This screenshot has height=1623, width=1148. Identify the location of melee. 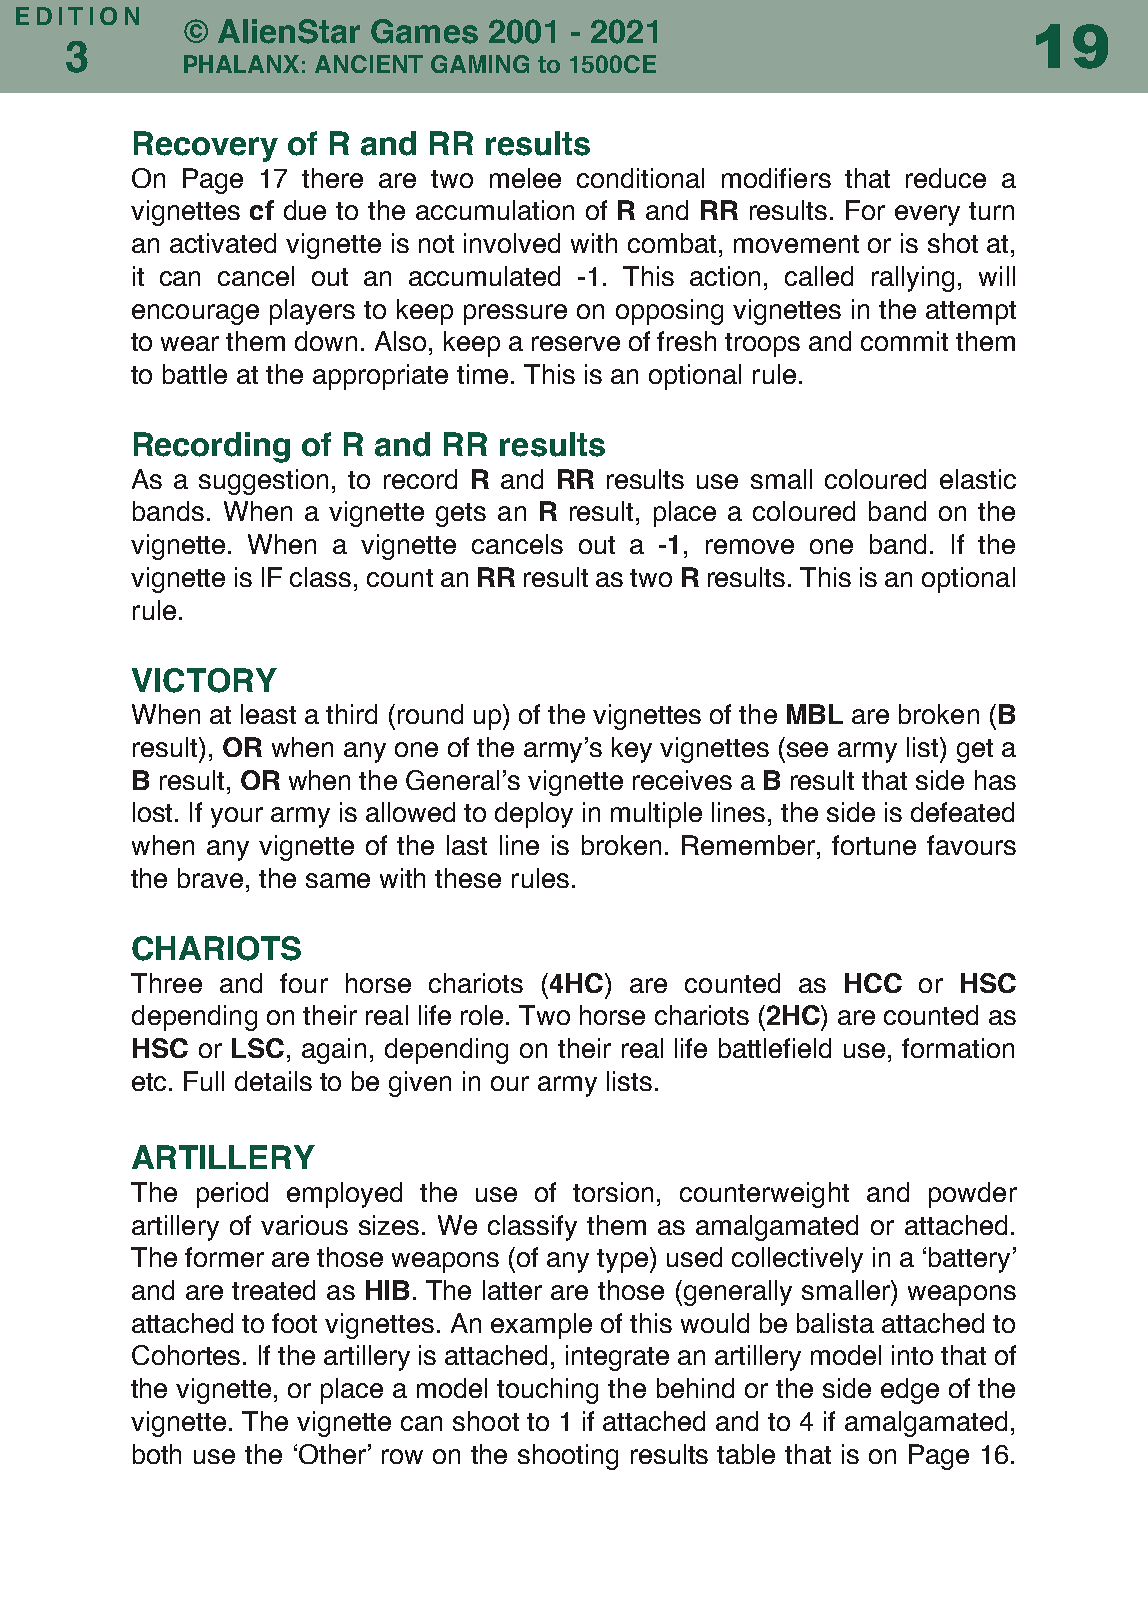
(525, 178).
